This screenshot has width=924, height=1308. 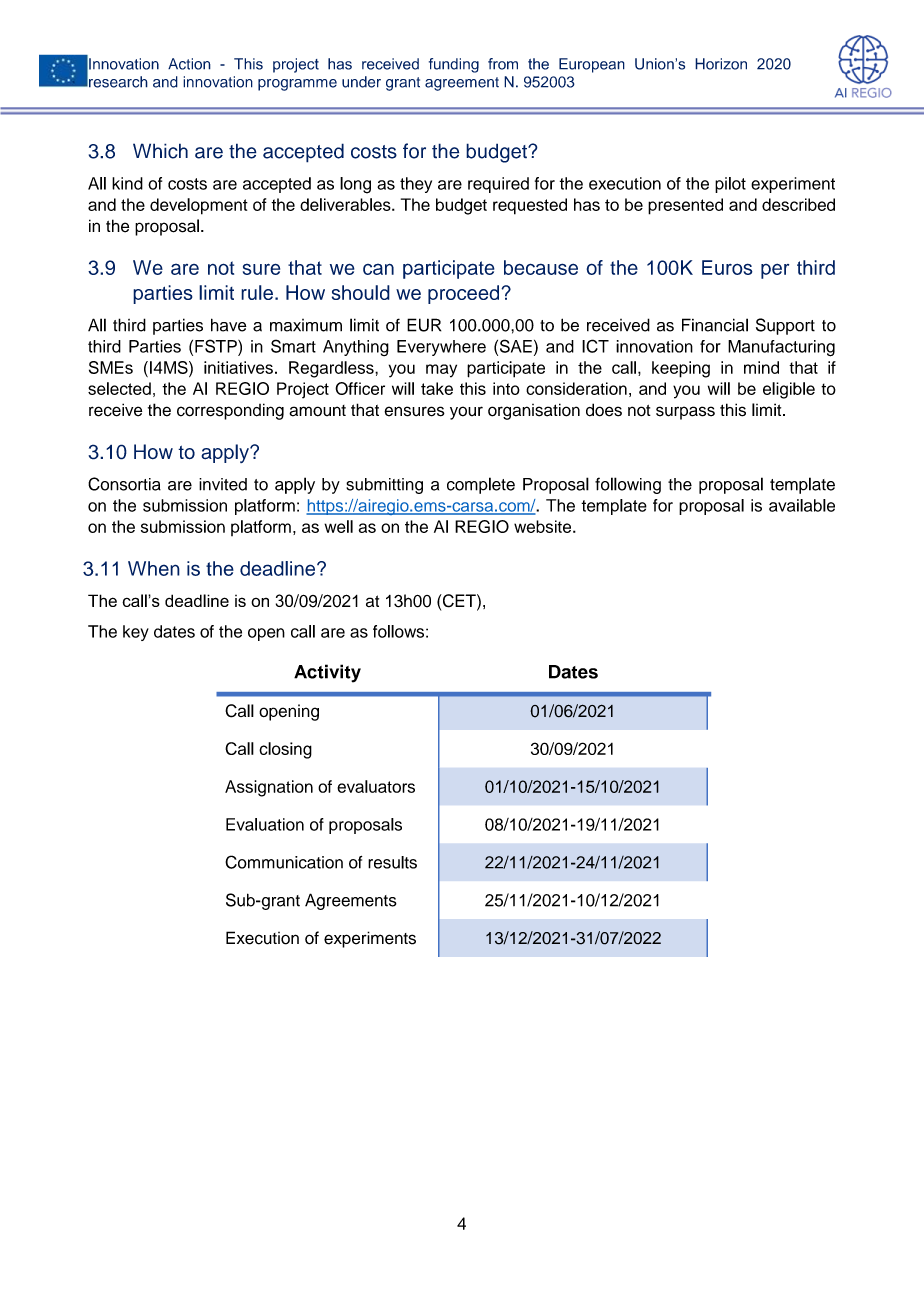 What do you see at coordinates (715, 325) in the screenshot?
I see `Financial` at bounding box center [715, 325].
